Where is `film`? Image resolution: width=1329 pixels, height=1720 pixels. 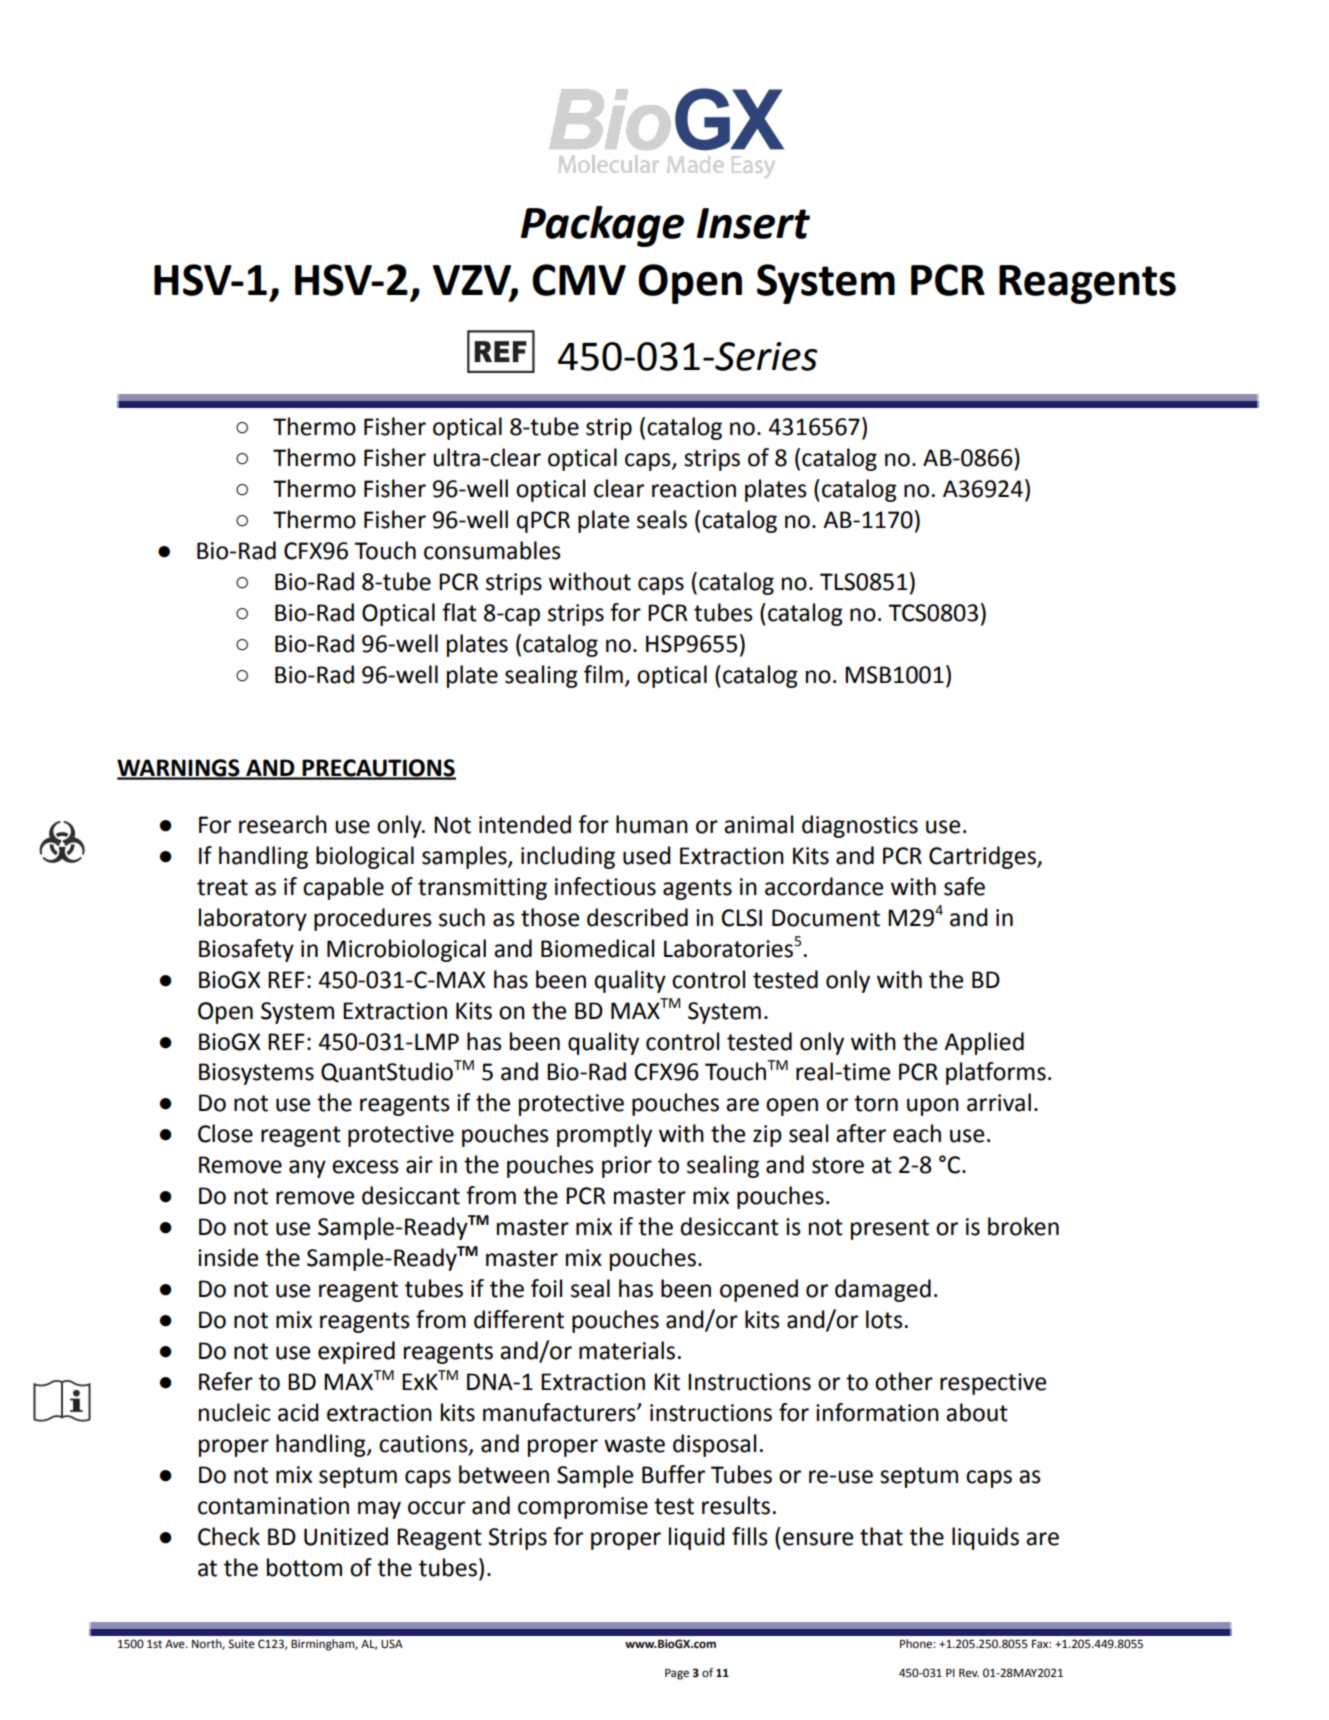 film is located at coordinates (603, 674).
